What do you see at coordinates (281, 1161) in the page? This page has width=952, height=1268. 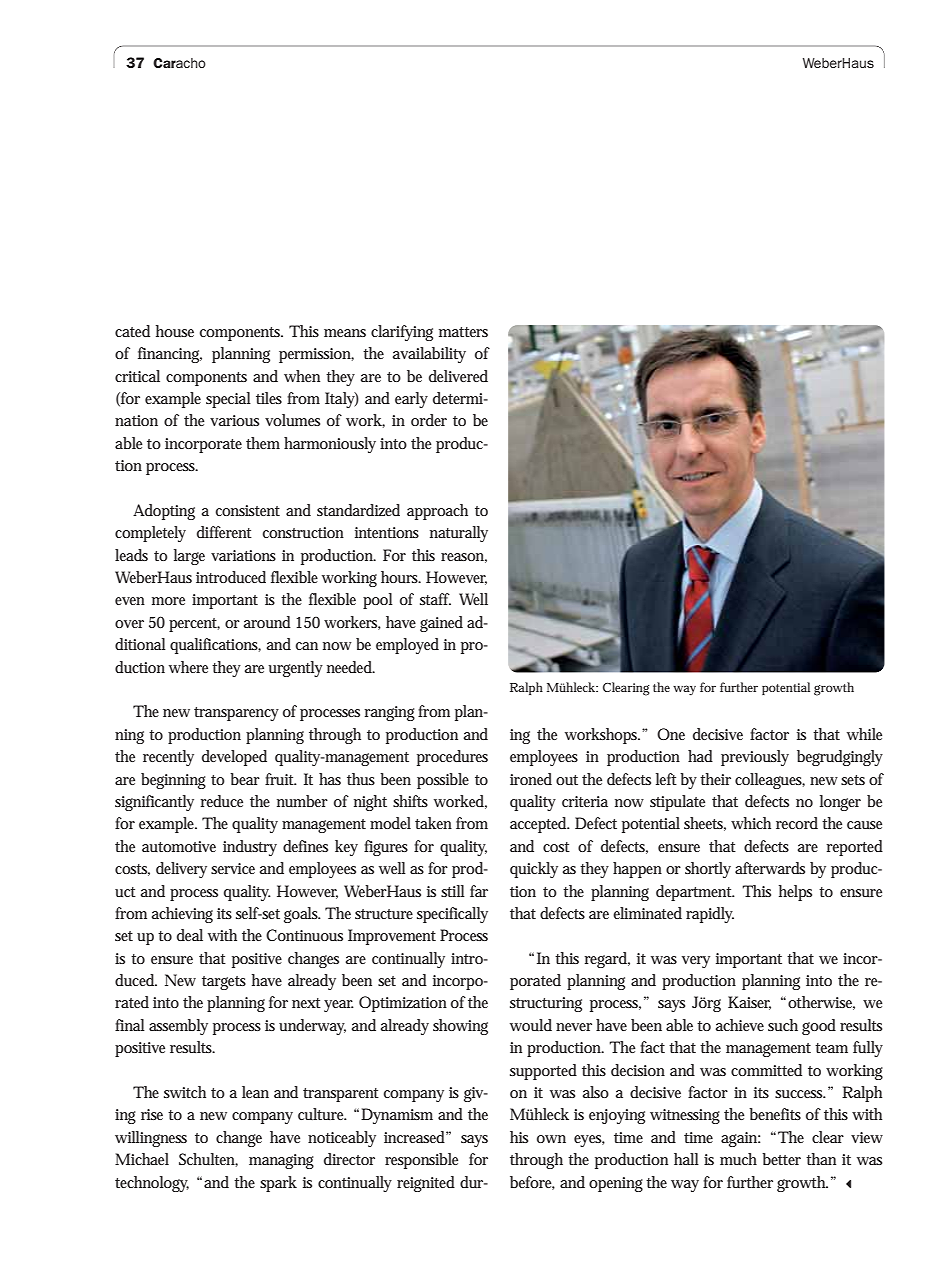 I see `managing` at bounding box center [281, 1161].
